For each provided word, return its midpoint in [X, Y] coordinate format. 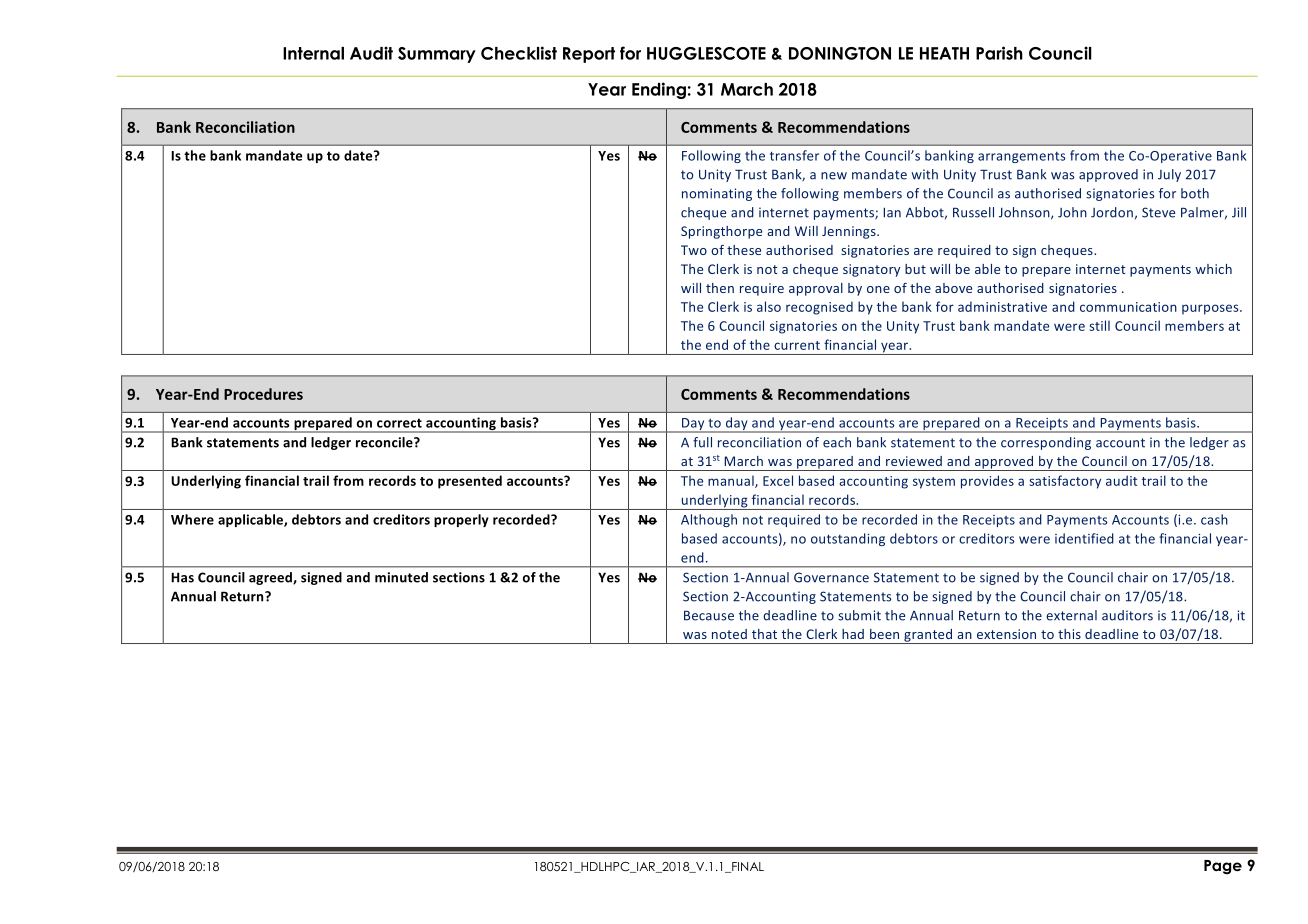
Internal [313, 53]
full [702, 442]
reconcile [385, 442]
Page [1223, 867]
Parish [999, 53]
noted [729, 634]
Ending [659, 90]
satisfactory [1065, 482]
